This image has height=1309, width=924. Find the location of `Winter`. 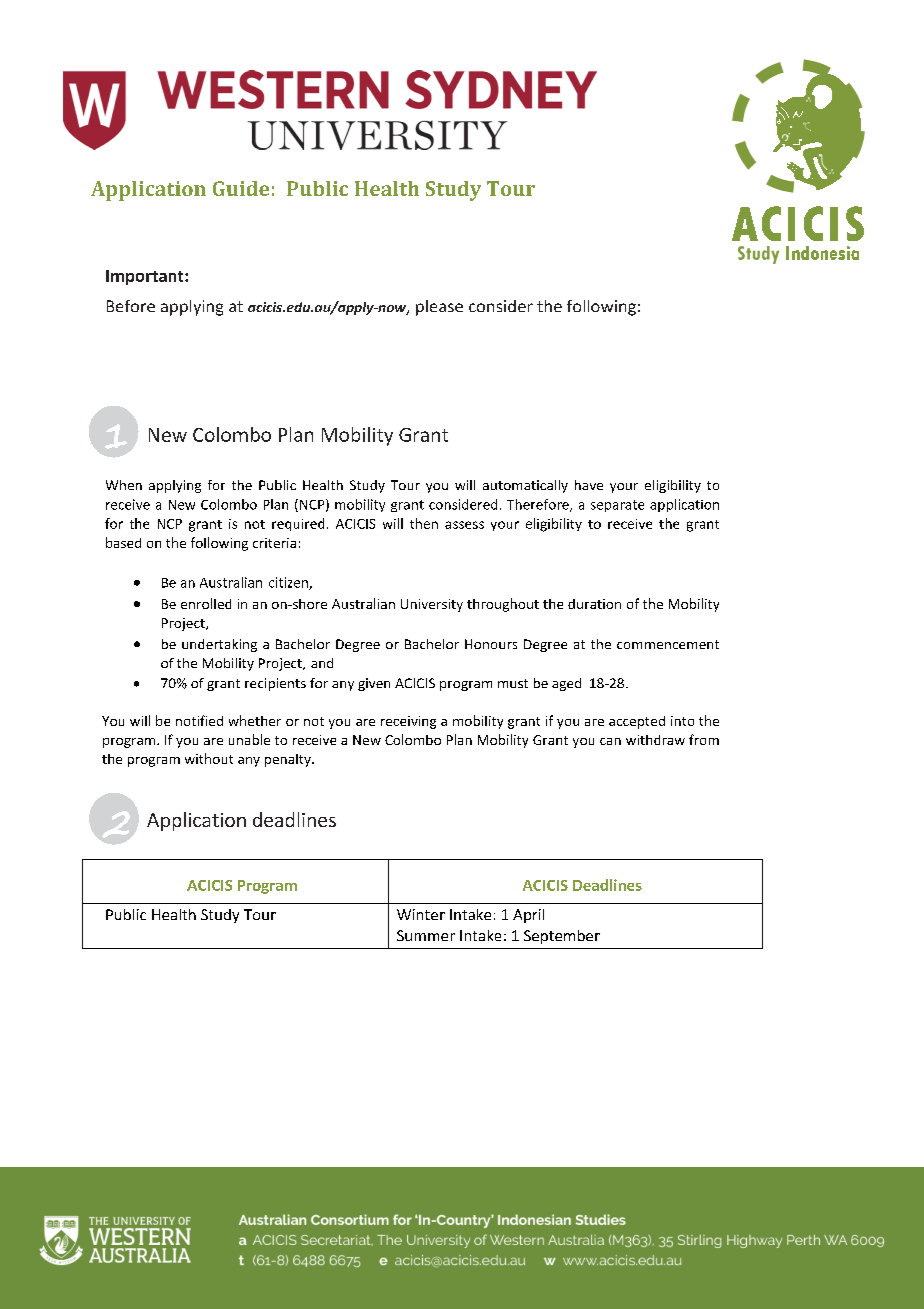

Winter is located at coordinates (421, 914).
